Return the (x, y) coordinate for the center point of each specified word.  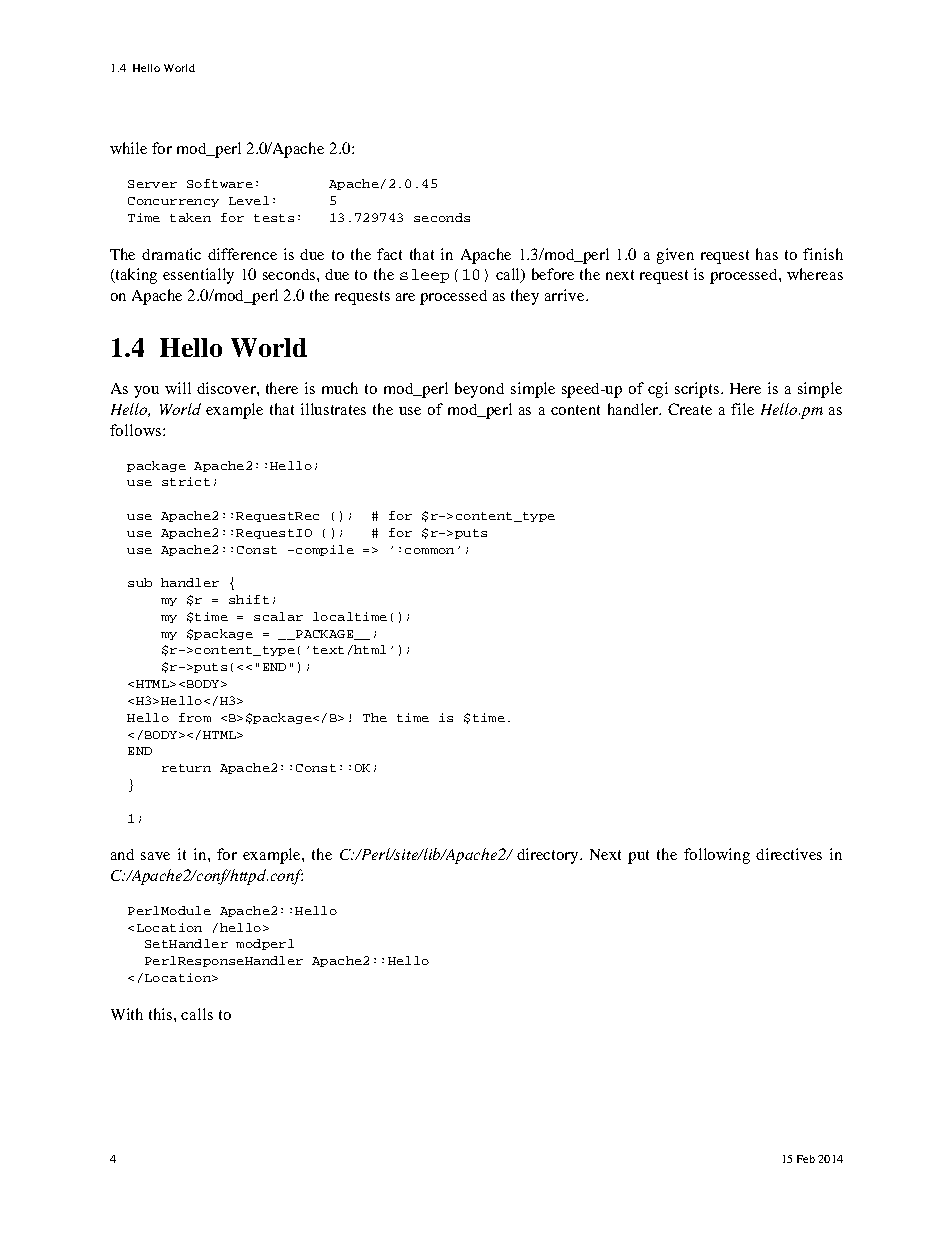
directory (549, 856)
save (155, 856)
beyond (479, 390)
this (162, 1014)
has (767, 254)
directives (789, 854)
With (127, 1014)
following (717, 856)
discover (227, 388)
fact (389, 254)
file (742, 409)
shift (249, 599)
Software (220, 183)
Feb (806, 1159)
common (429, 551)
